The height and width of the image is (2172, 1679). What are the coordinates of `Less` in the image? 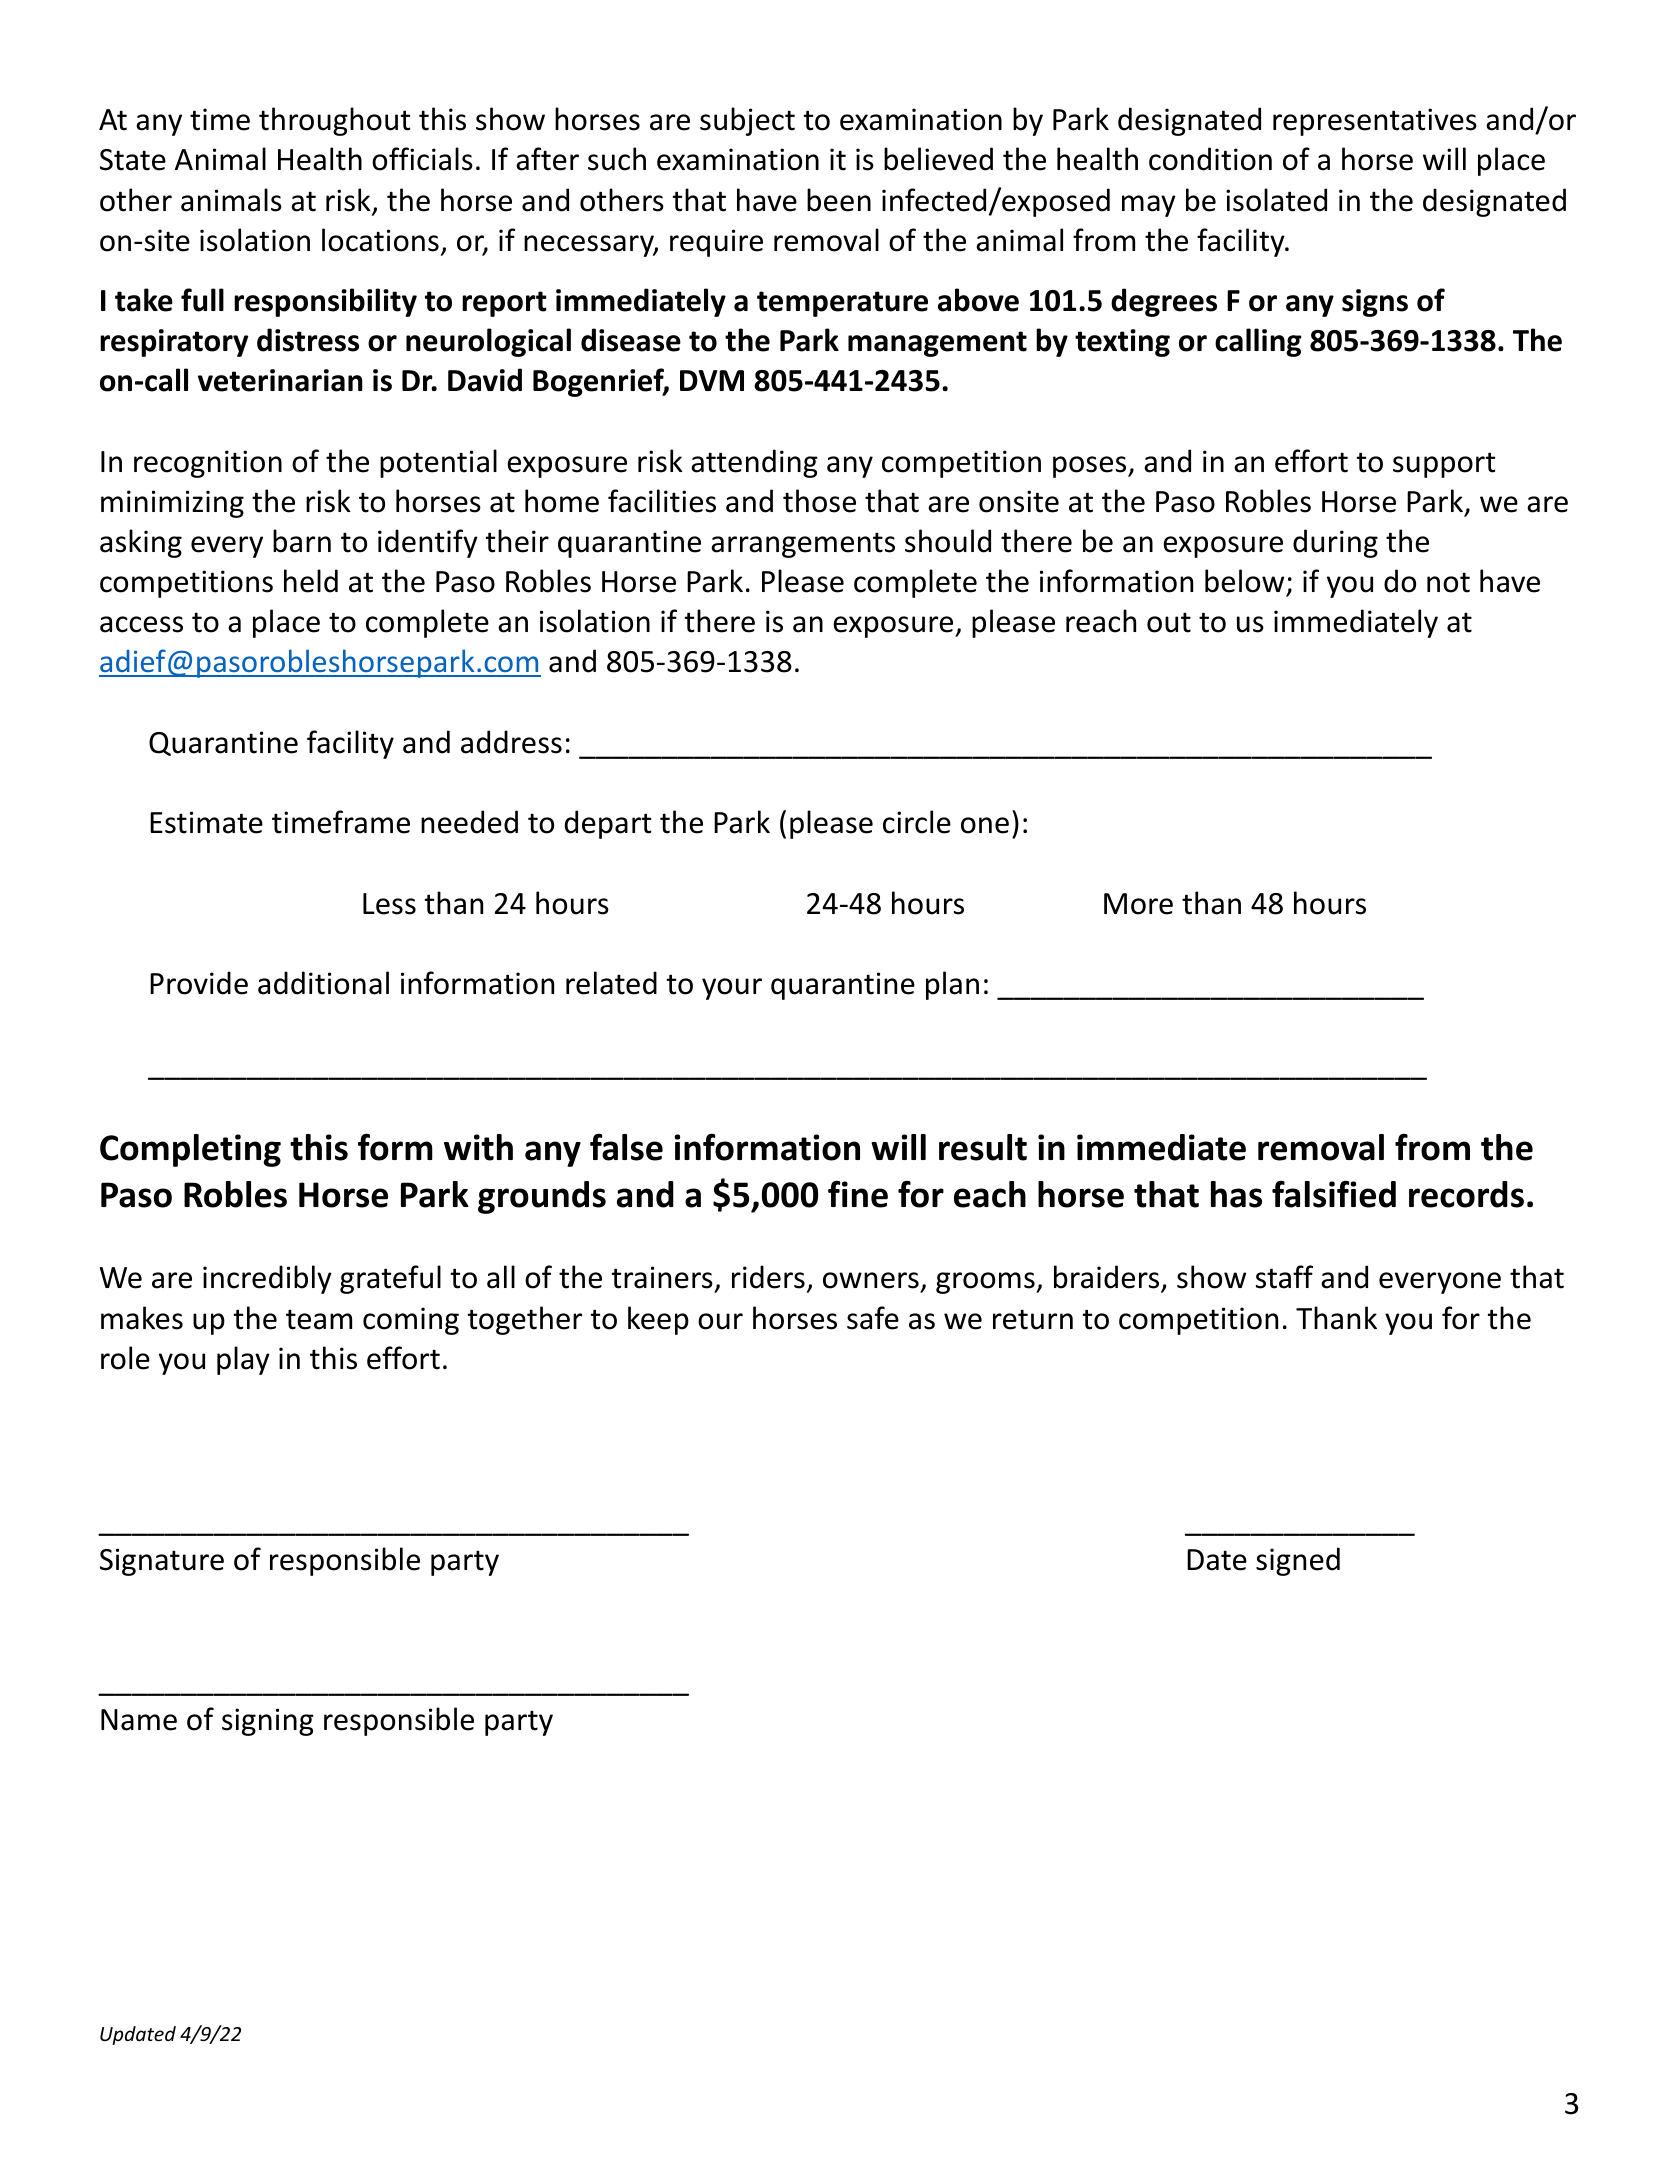 It's located at (389, 904).
